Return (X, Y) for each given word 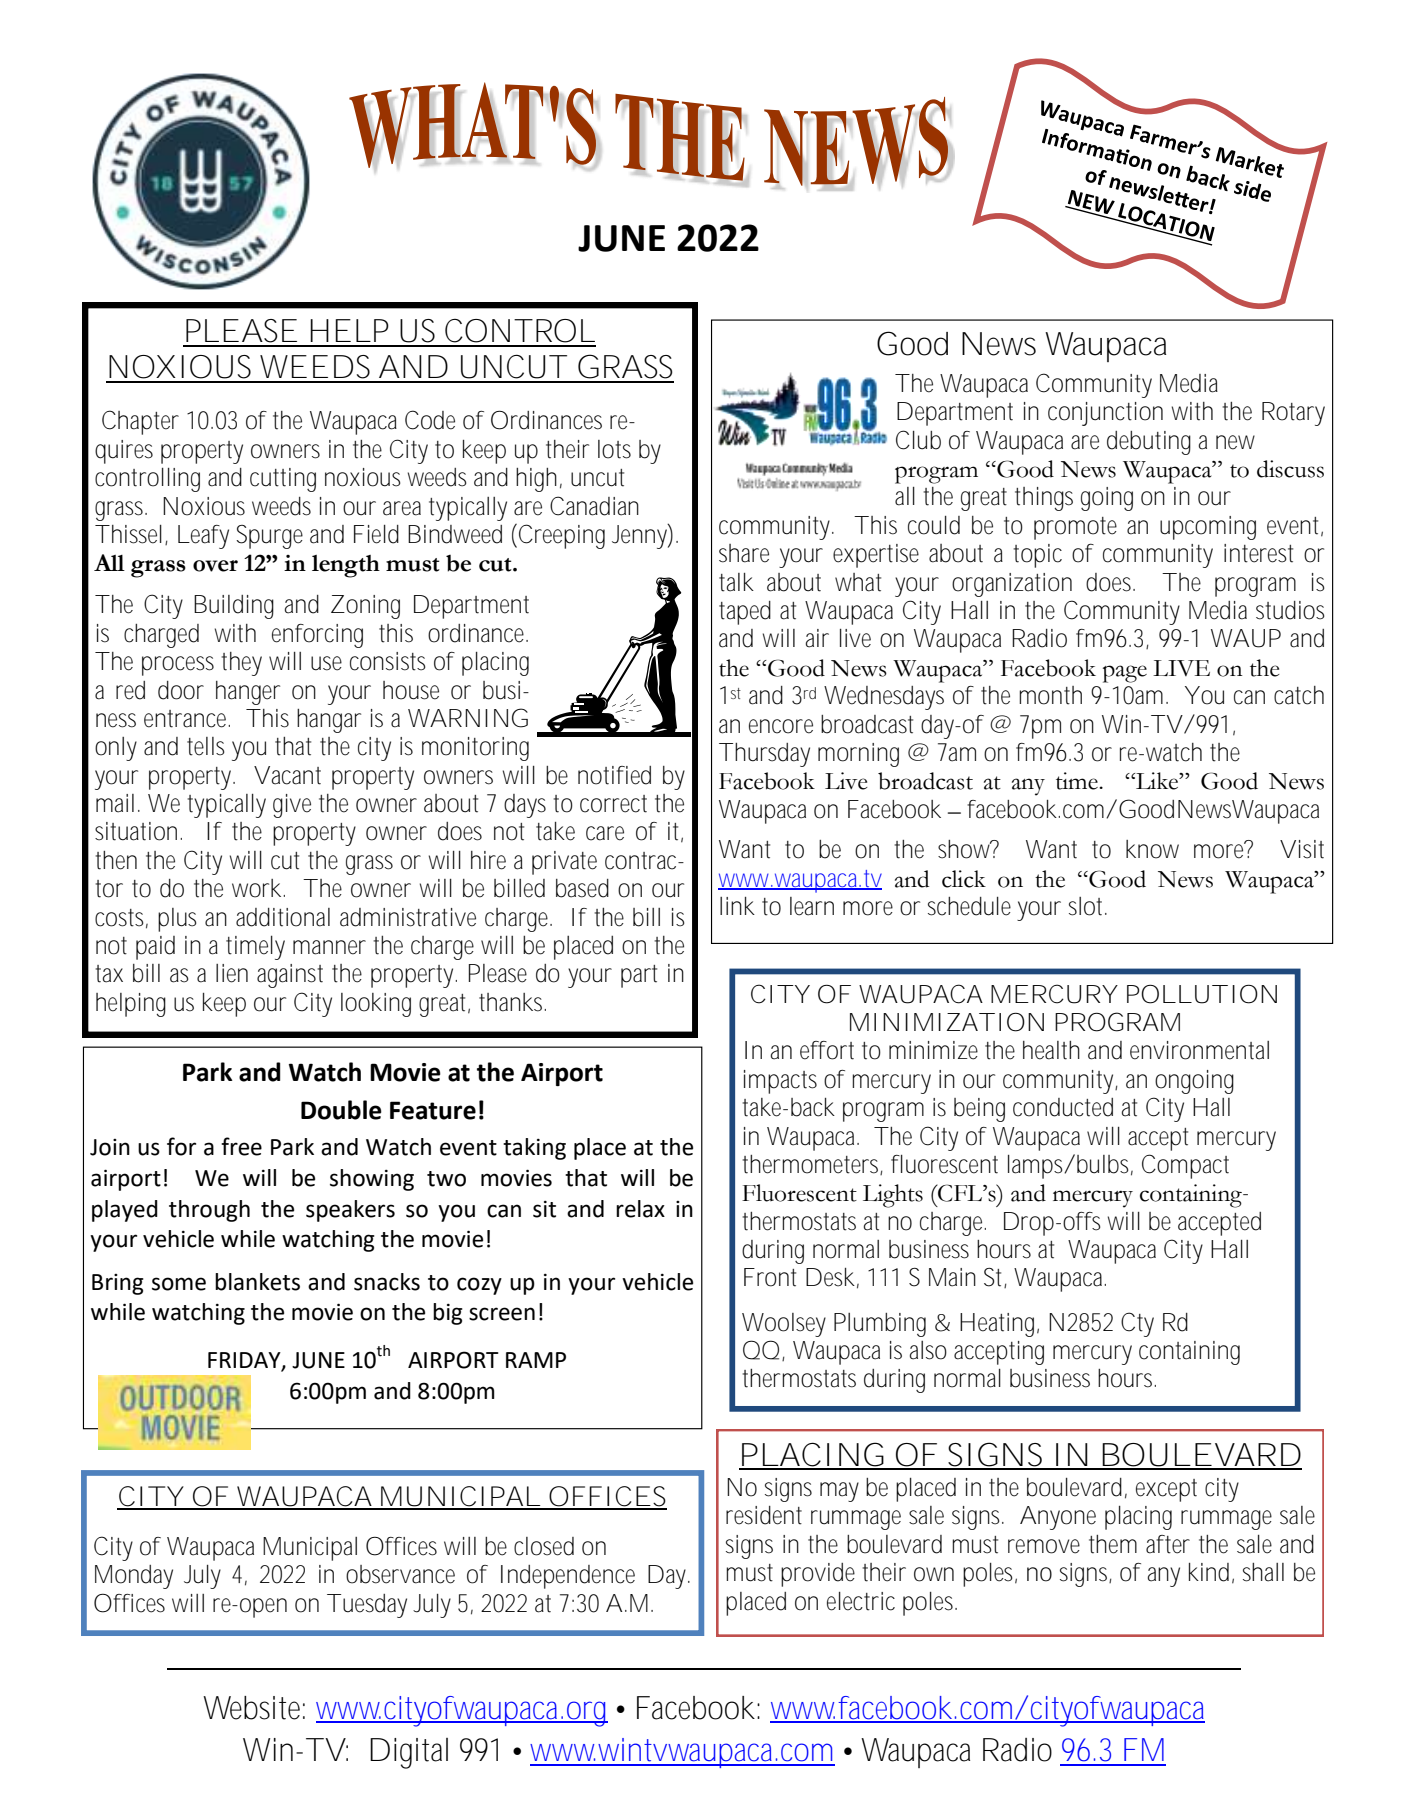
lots (614, 449)
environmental (1199, 1050)
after (1168, 1544)
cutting (283, 480)
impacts (780, 1082)
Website (254, 1708)
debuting (1149, 443)
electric (861, 1601)
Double (341, 1110)
